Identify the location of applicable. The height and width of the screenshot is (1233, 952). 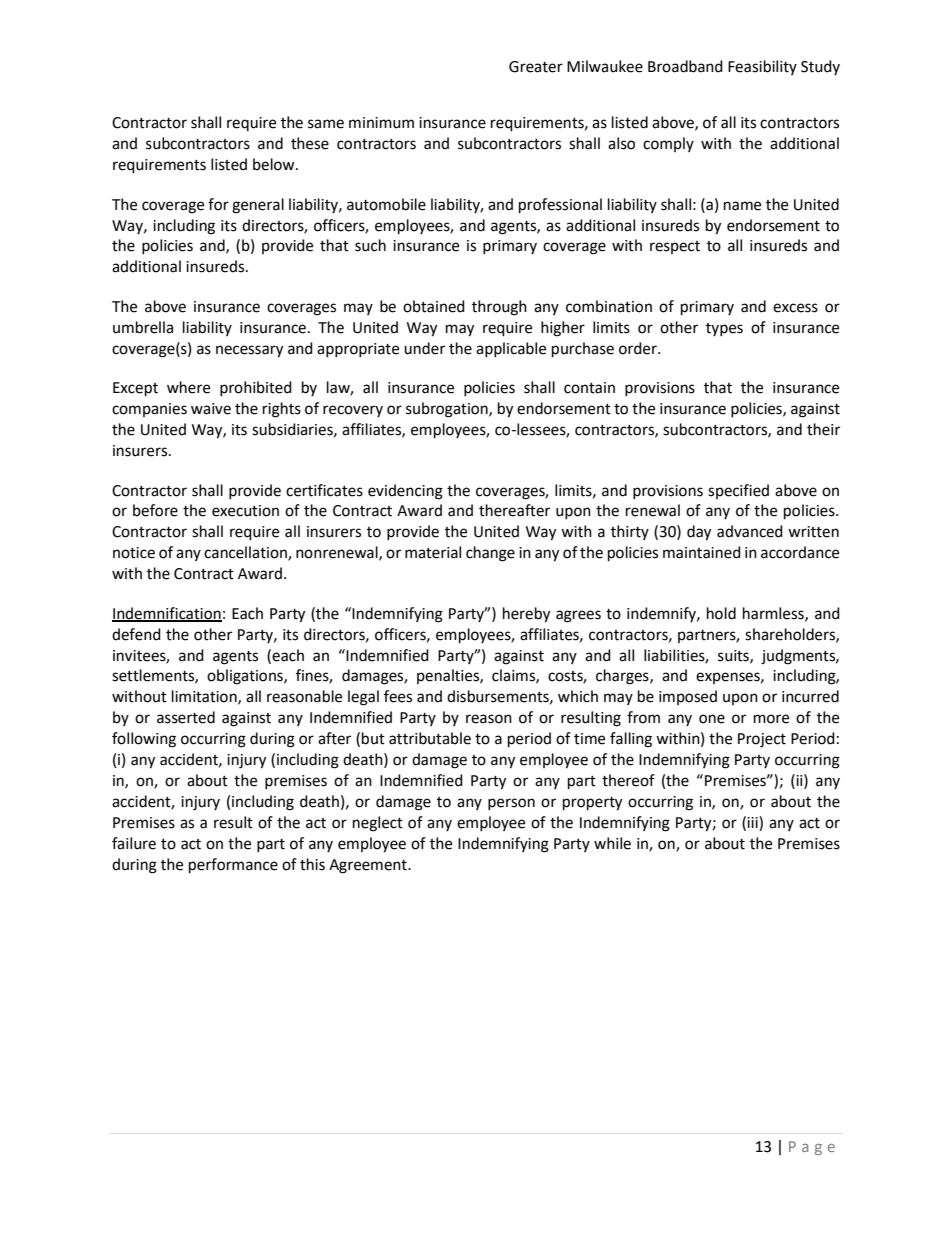
(511, 349).
